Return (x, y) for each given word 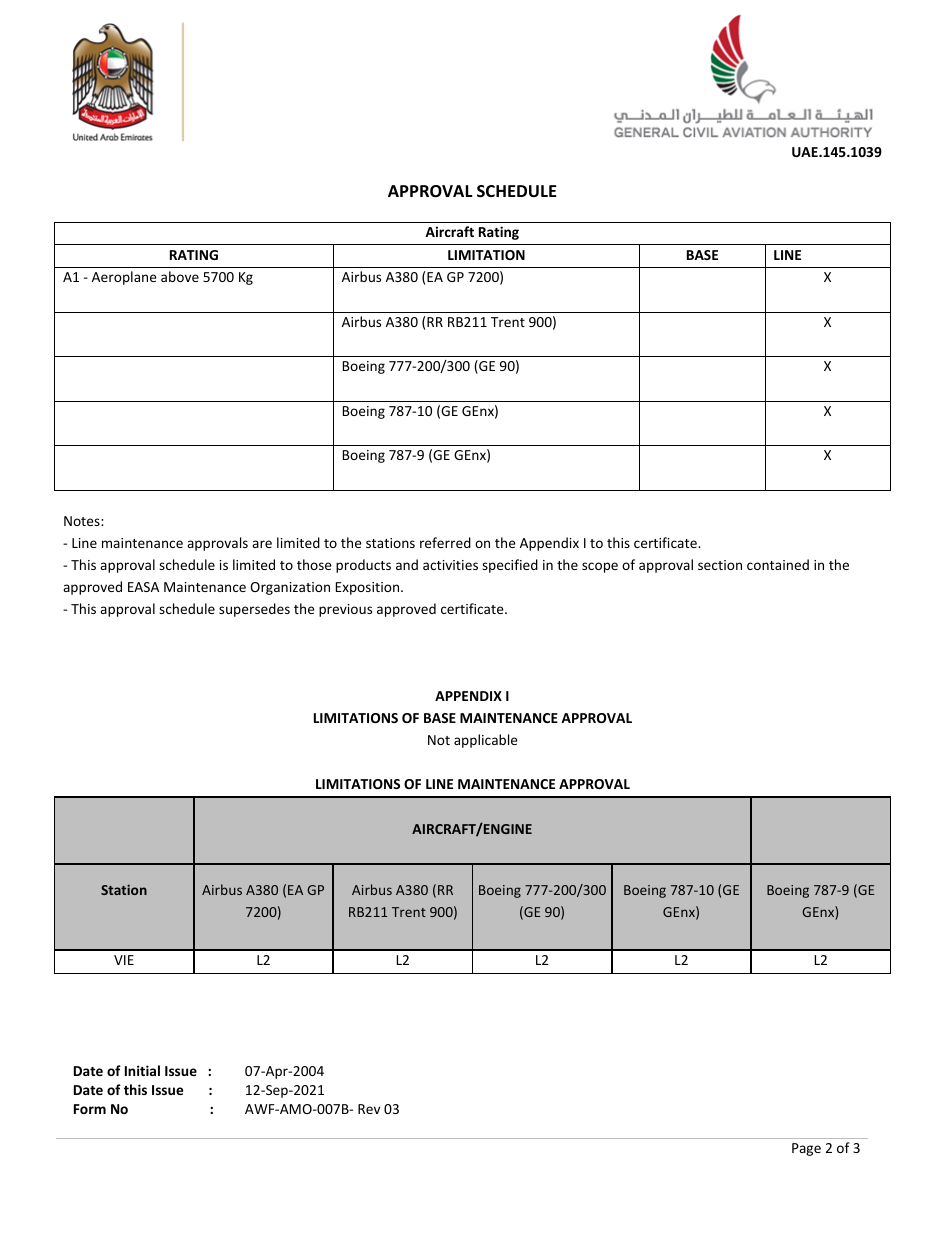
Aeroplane (124, 278)
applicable (486, 741)
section (720, 565)
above (180, 276)
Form (90, 1109)
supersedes (254, 610)
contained (778, 564)
